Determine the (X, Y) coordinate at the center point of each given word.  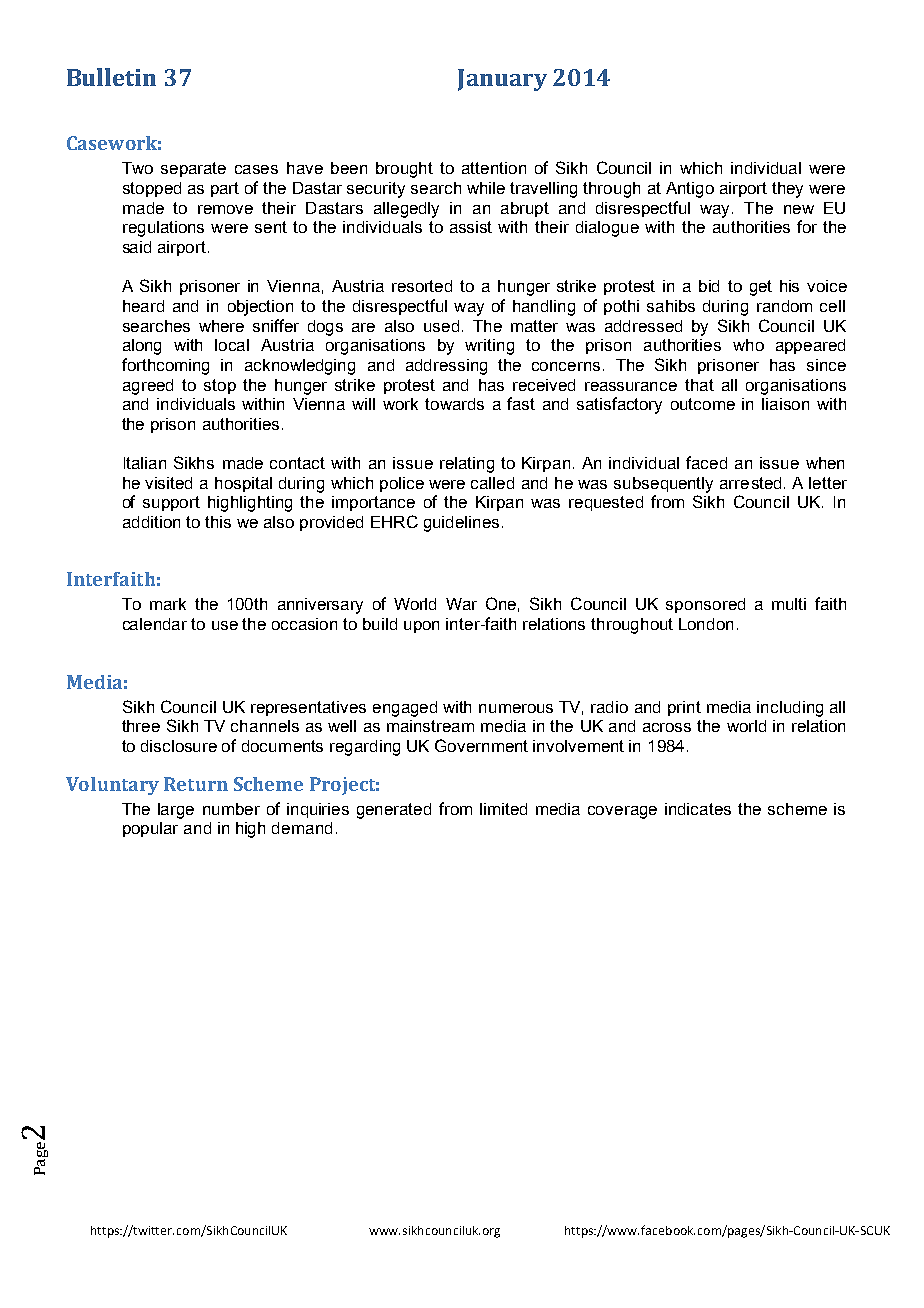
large (176, 811)
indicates (698, 809)
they (787, 190)
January (502, 80)
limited (503, 809)
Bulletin (111, 77)
